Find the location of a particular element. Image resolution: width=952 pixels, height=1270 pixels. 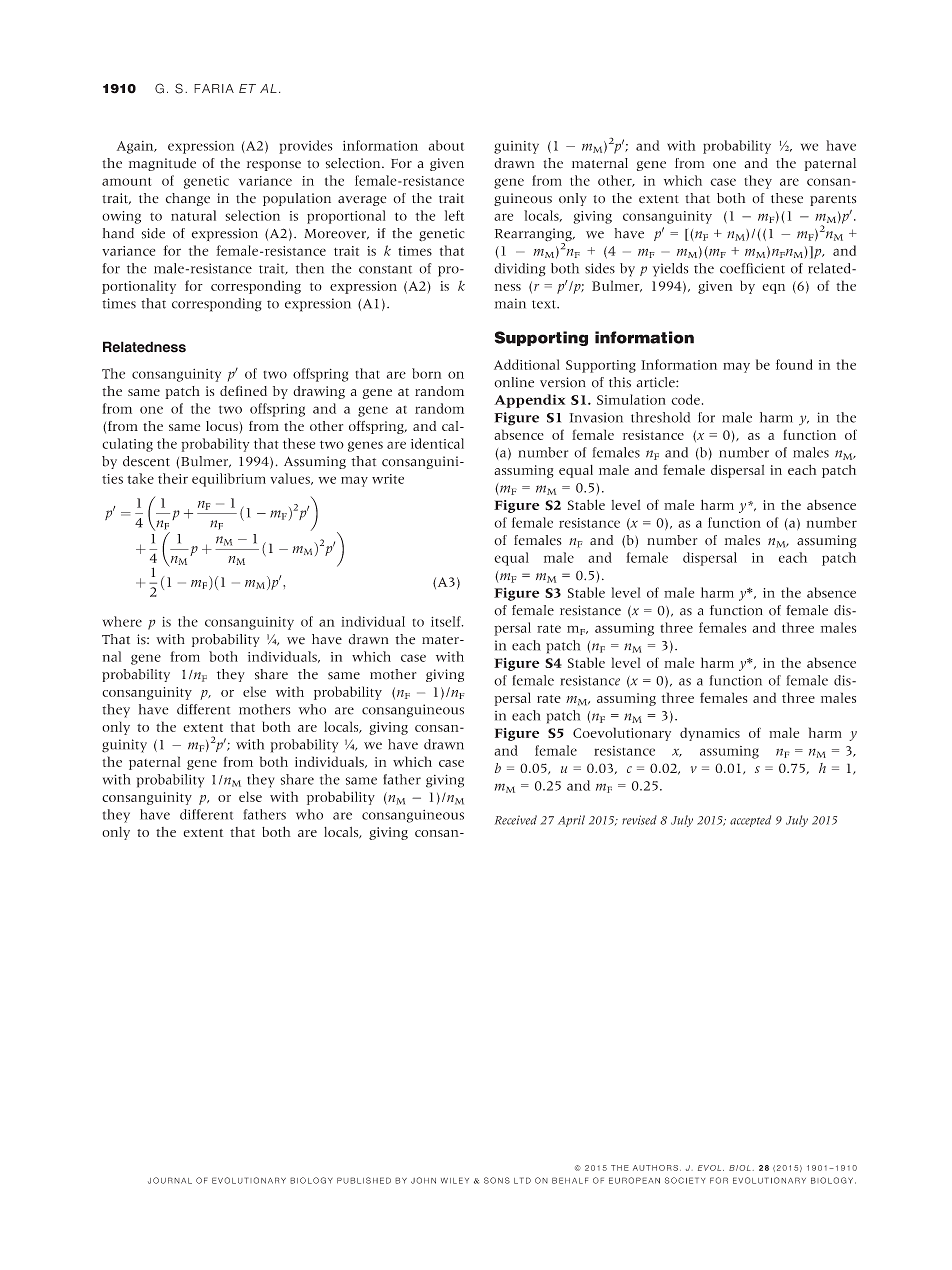

identical is located at coordinates (437, 443).
